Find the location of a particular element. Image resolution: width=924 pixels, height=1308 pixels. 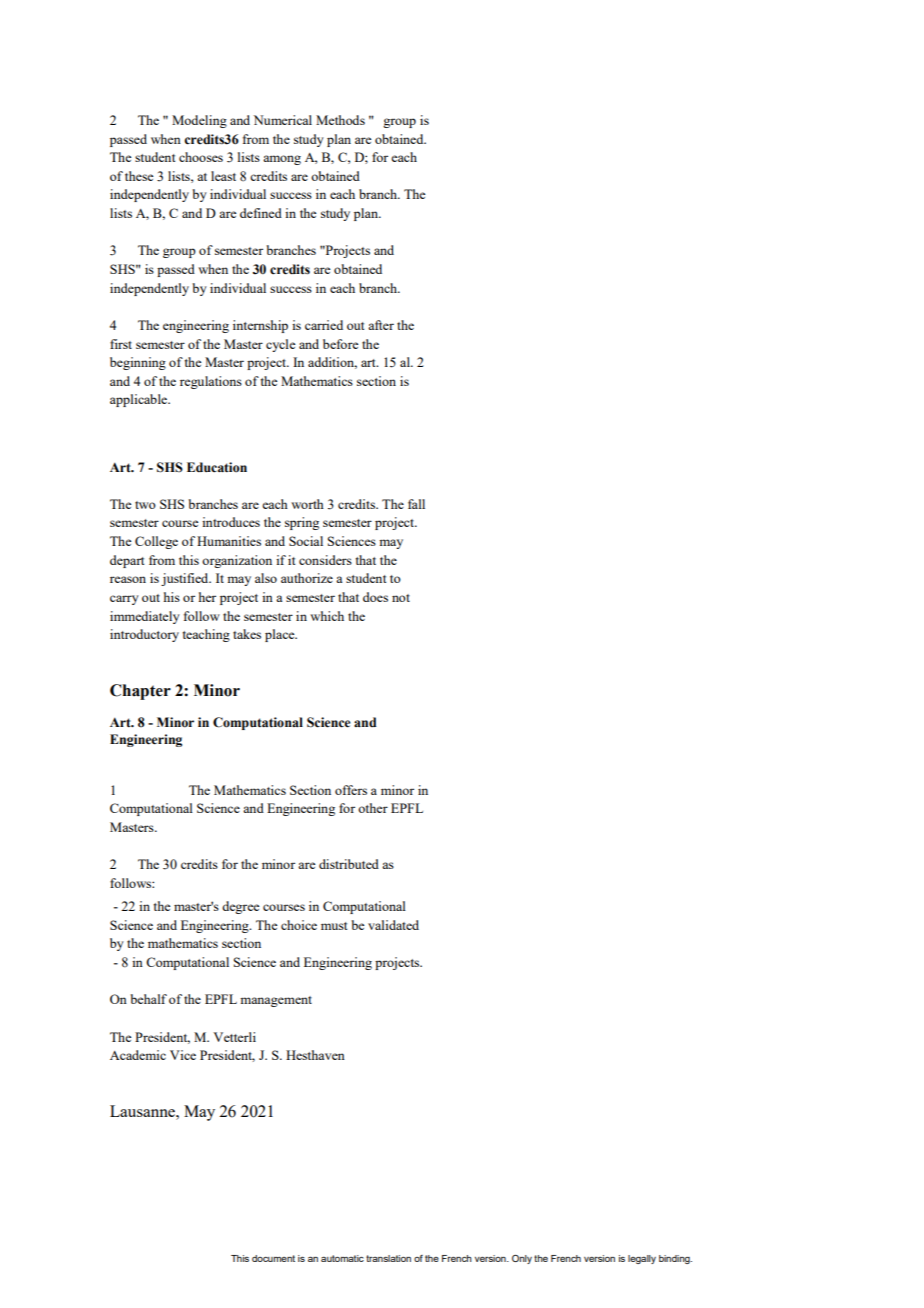

does is located at coordinates (375, 597).
